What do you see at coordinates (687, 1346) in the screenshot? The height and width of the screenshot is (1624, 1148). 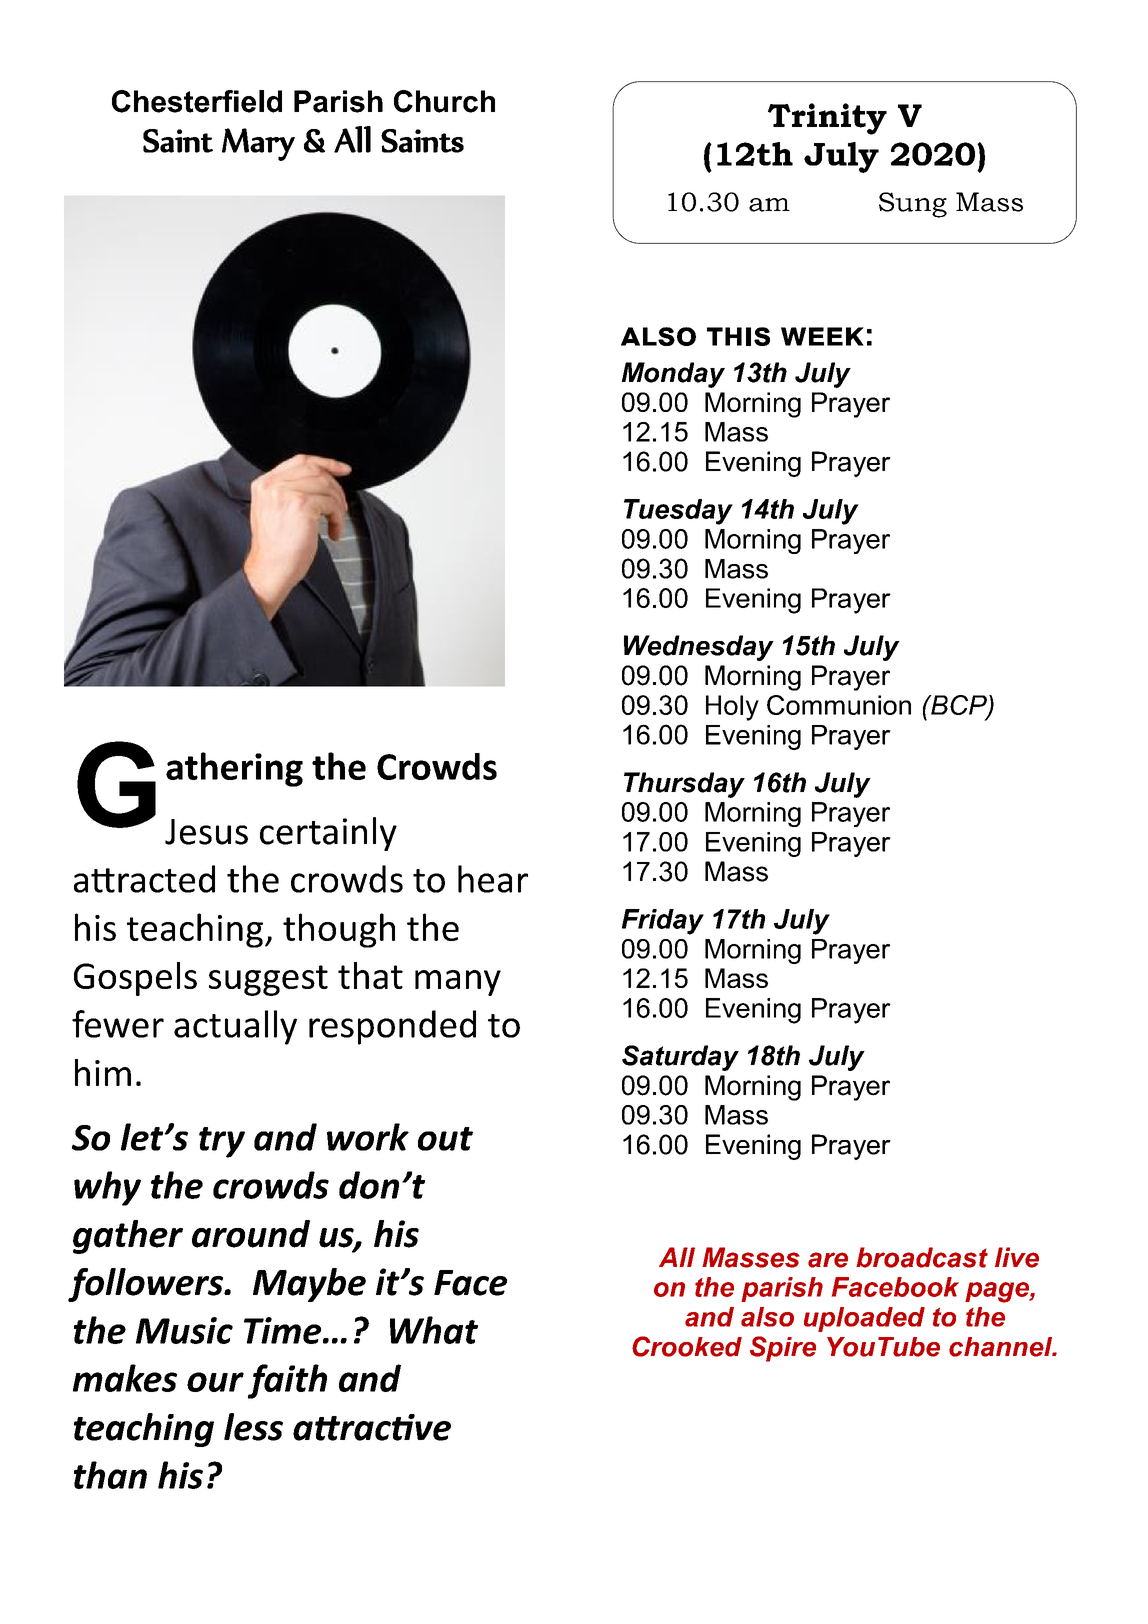 I see `Crooked` at bounding box center [687, 1346].
